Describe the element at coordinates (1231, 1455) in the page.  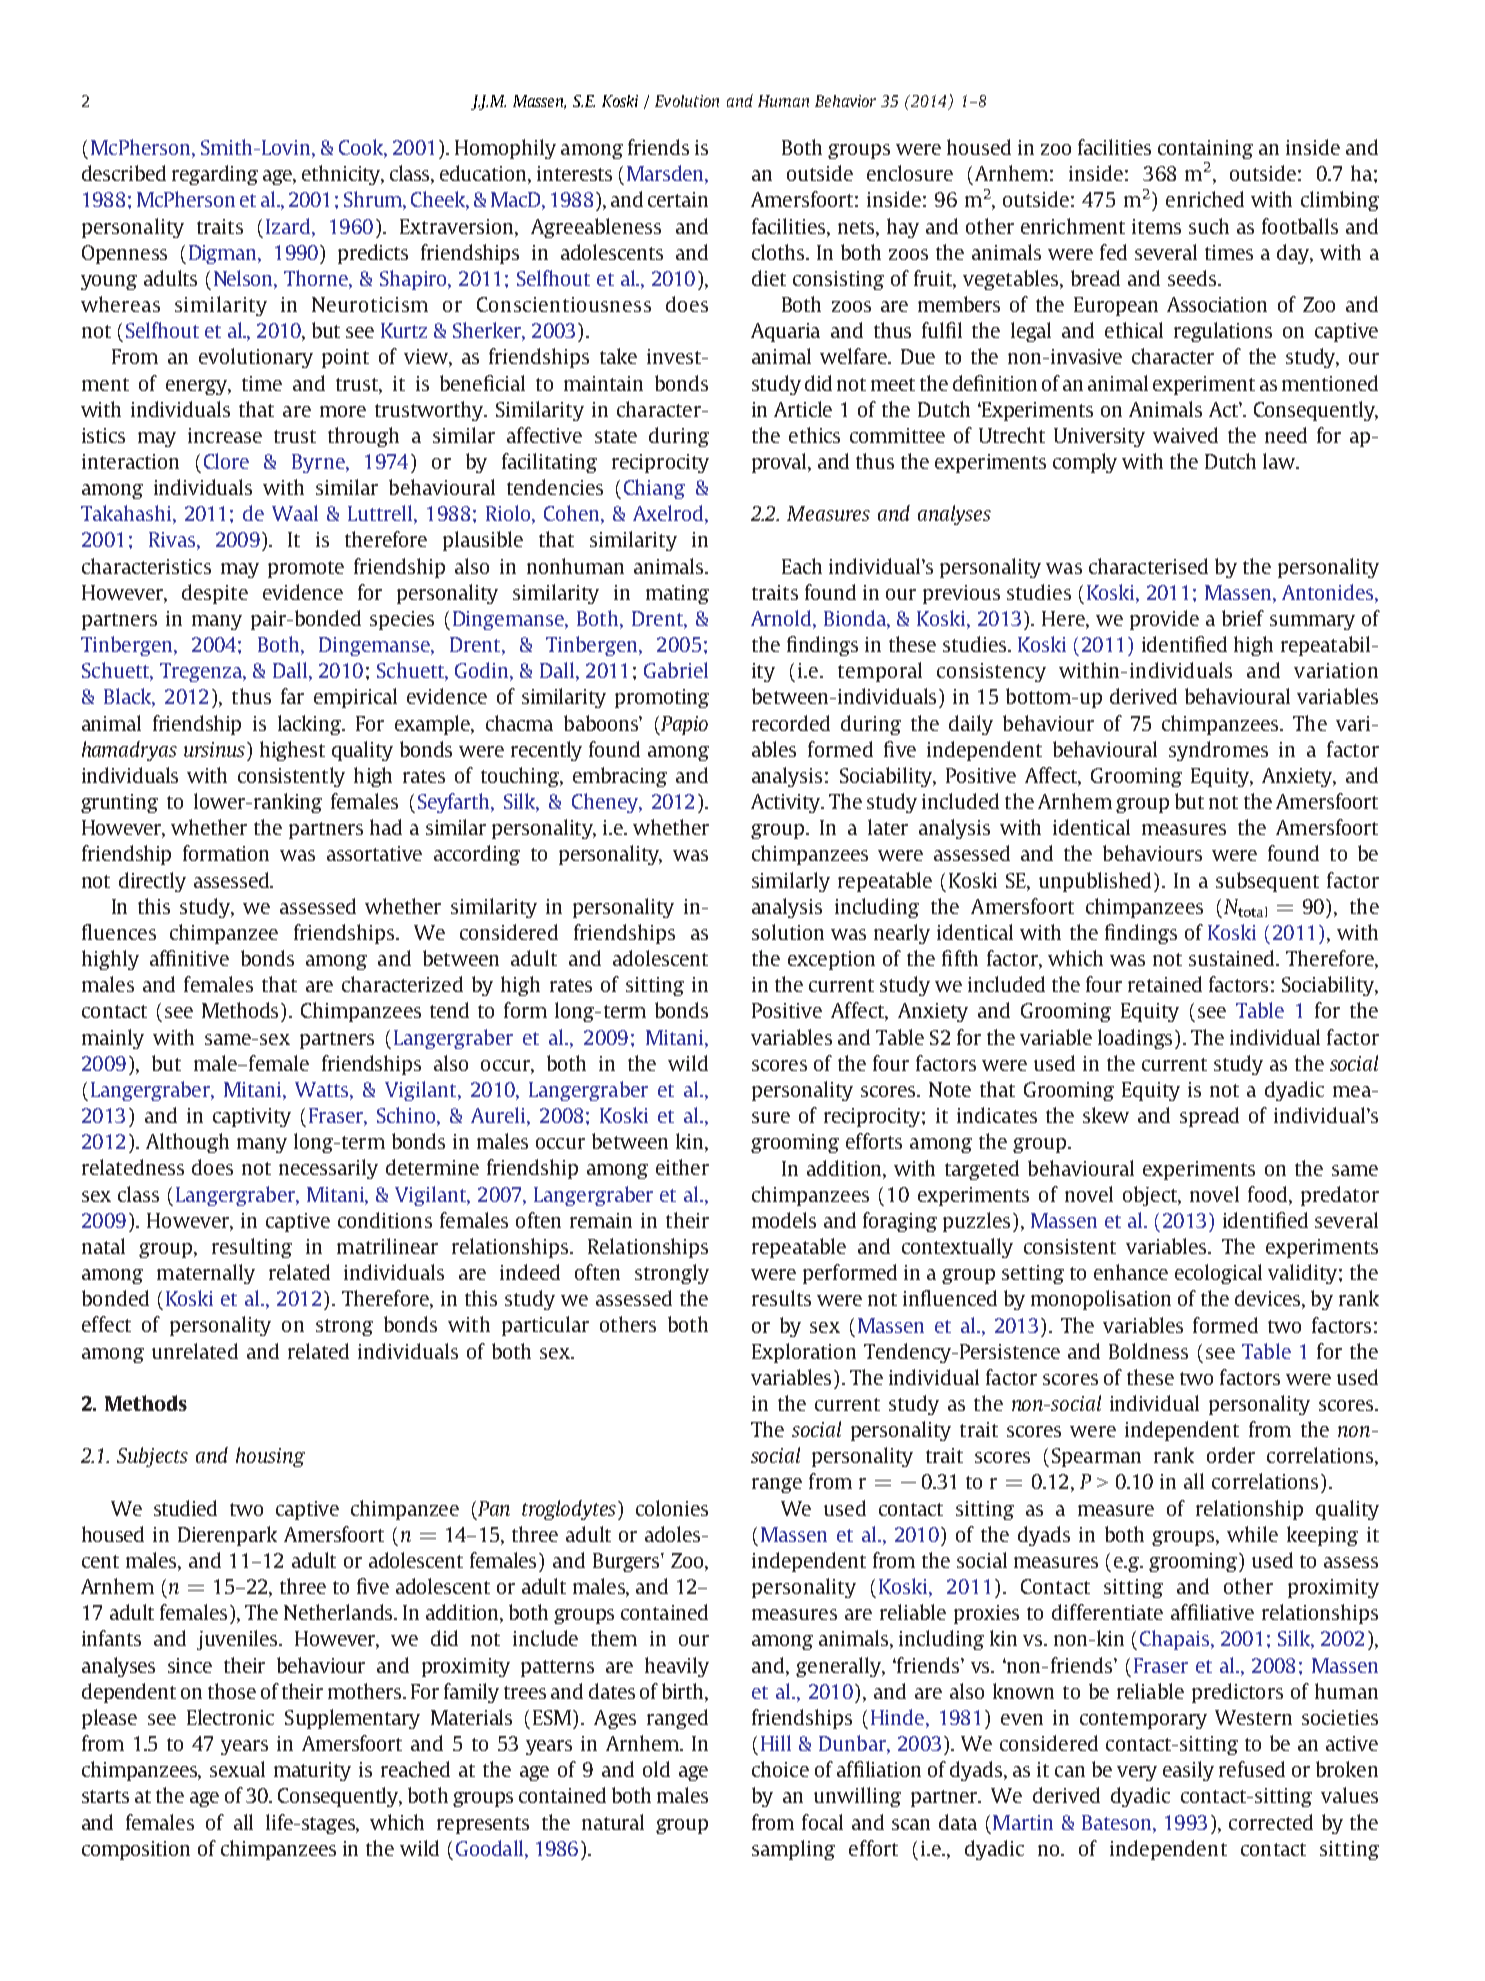
I see `order` at that location.
